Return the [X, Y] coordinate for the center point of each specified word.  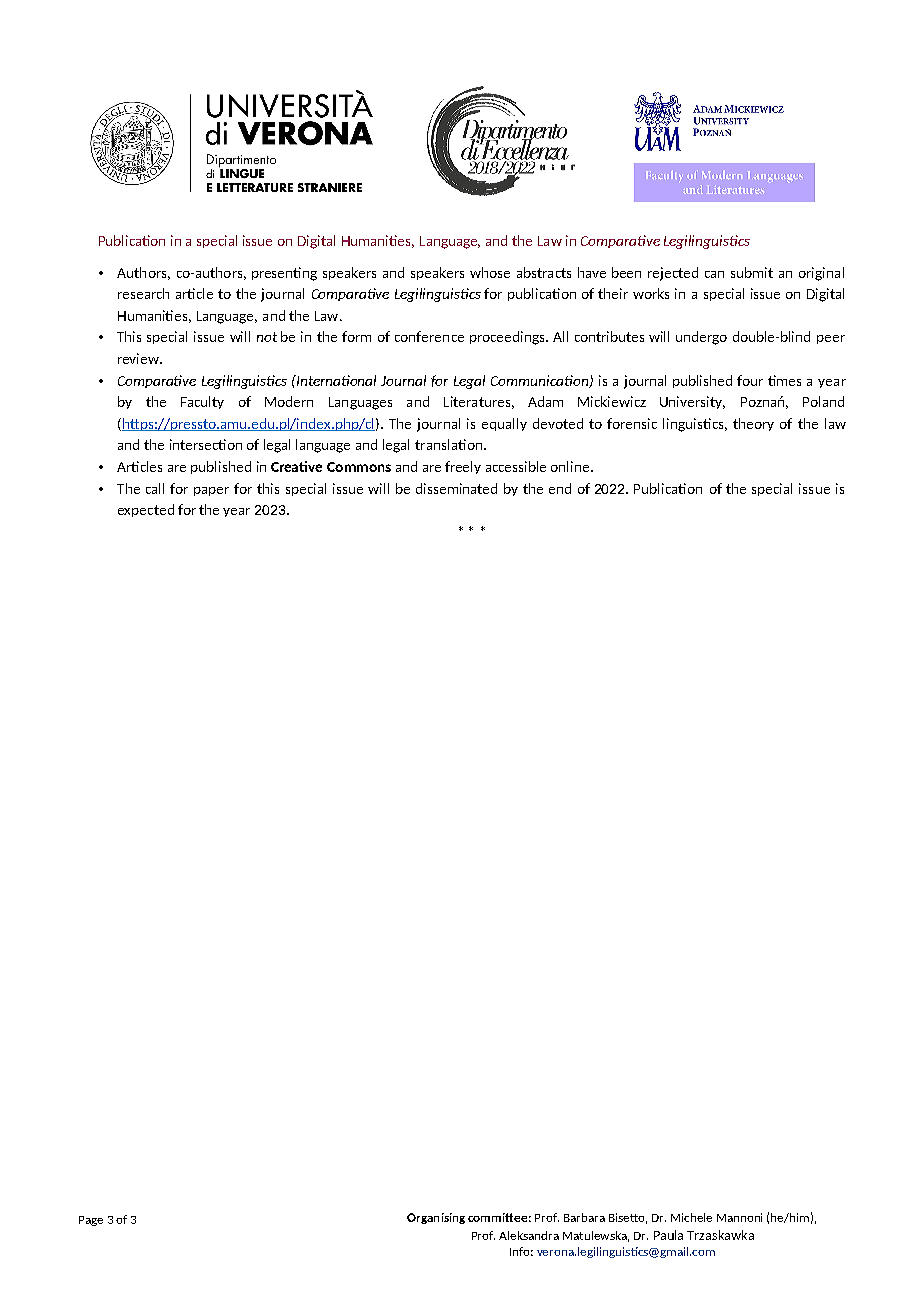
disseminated [456, 488]
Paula [668, 1235]
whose [490, 272]
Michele [691, 1217]
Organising [436, 1218]
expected [146, 510]
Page [91, 1221]
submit [752, 272]
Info [521, 1251]
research [143, 293]
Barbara [584, 1217]
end [560, 488]
